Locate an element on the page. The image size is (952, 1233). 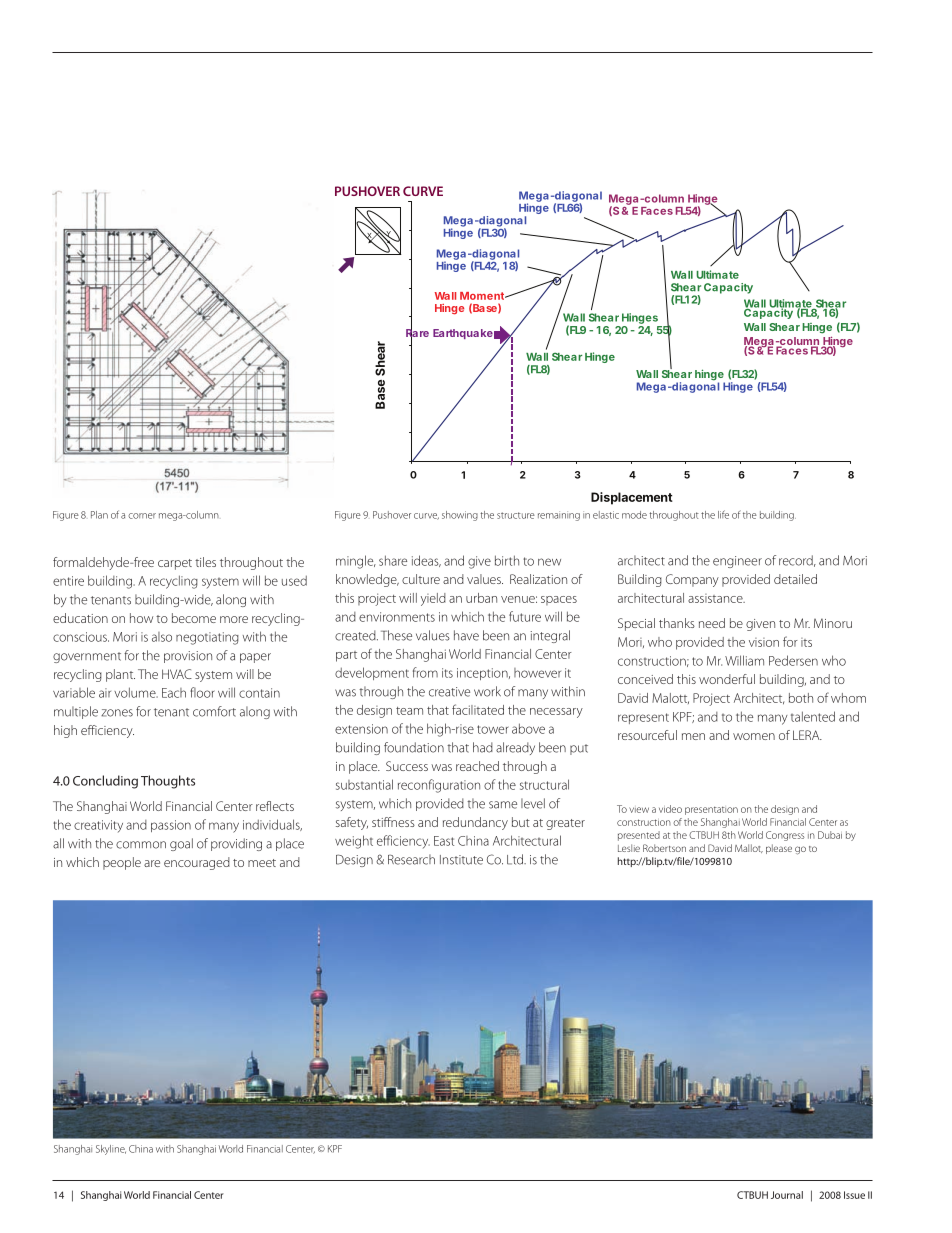
Rare is located at coordinates (417, 333).
